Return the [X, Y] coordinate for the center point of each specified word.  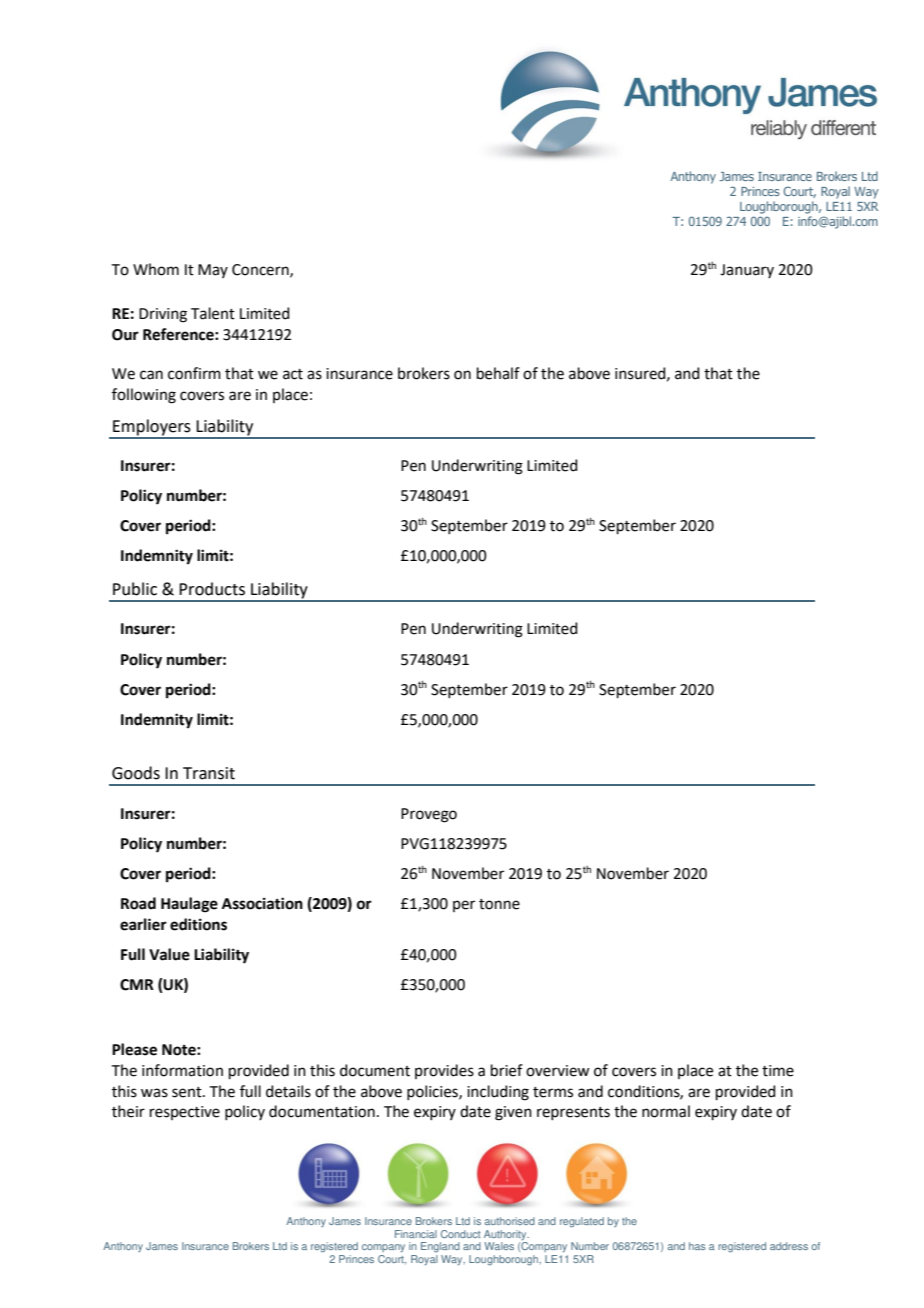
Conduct [461, 1234]
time [778, 1071]
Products [212, 589]
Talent [213, 313]
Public [135, 589]
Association [262, 903]
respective [185, 1113]
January [747, 271]
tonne [499, 904]
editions [198, 924]
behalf [498, 373]
